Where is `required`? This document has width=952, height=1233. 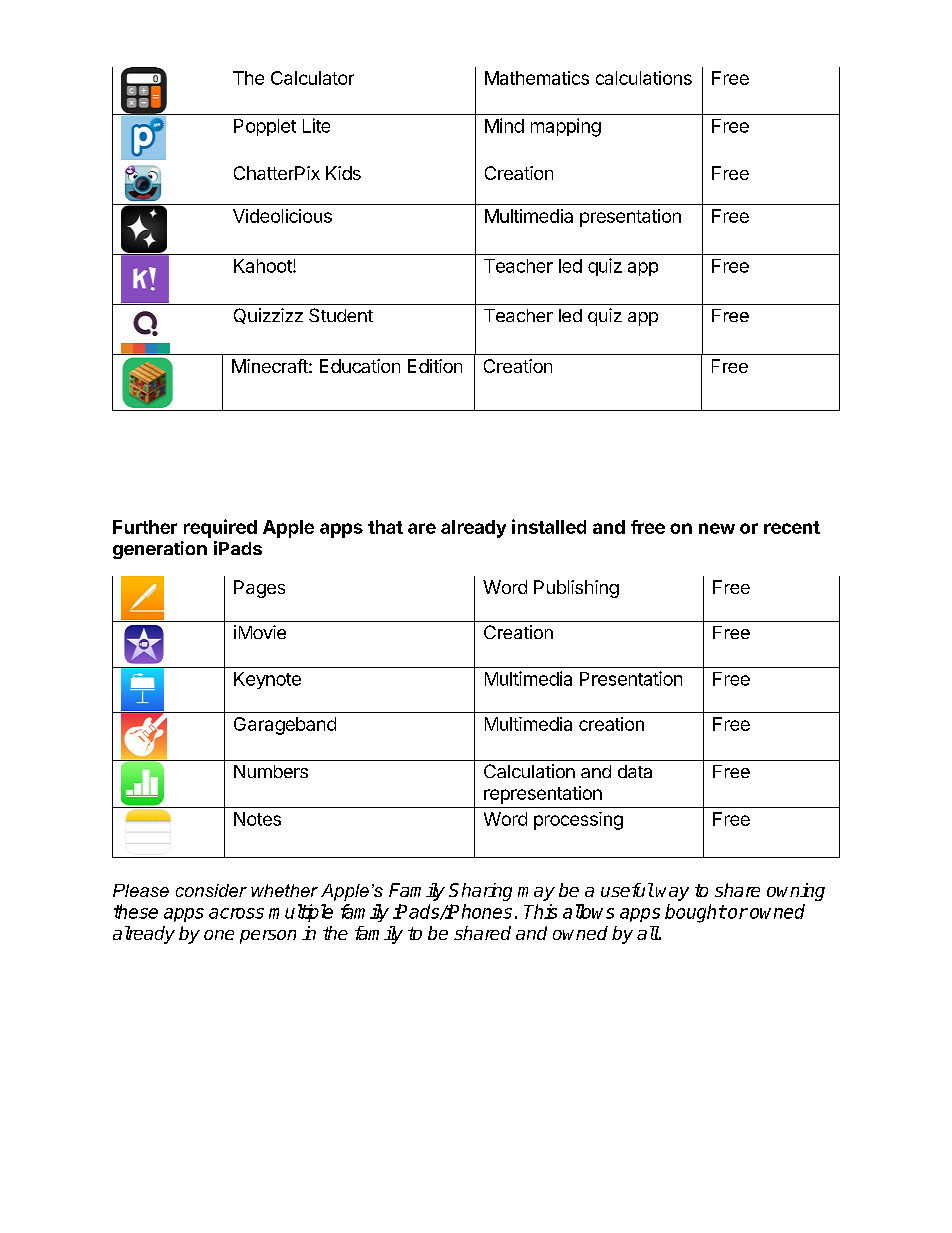
required is located at coordinates (220, 528).
